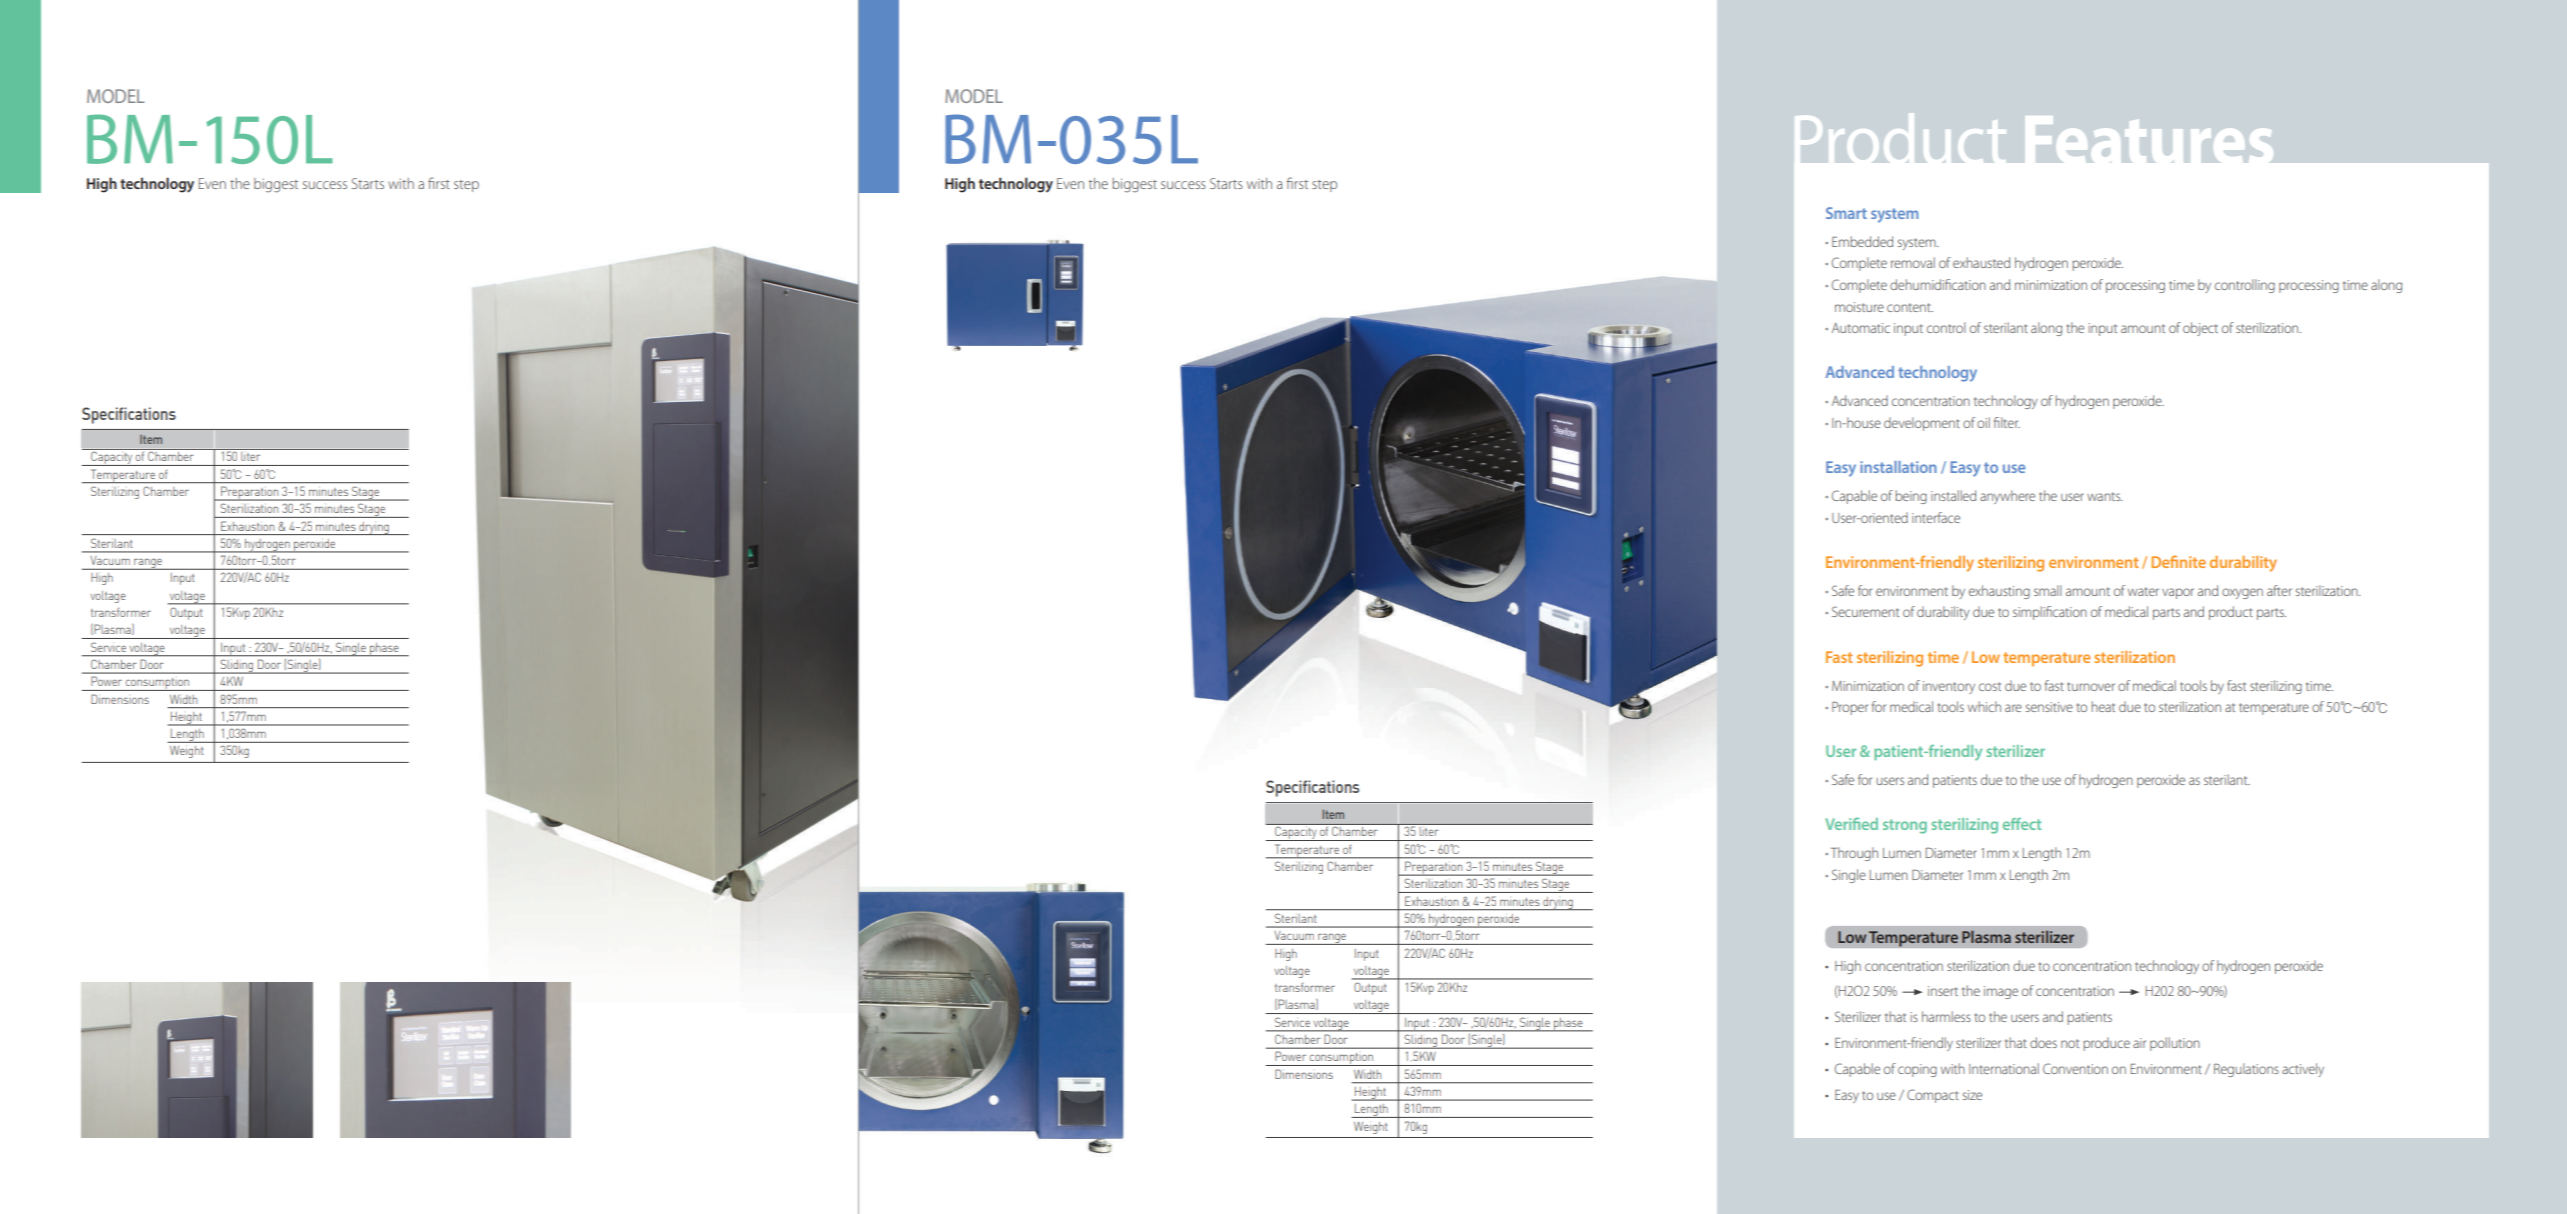 The width and height of the image is (2567, 1214). What do you see at coordinates (1981, 262) in the image?
I see `exhausted` at bounding box center [1981, 262].
